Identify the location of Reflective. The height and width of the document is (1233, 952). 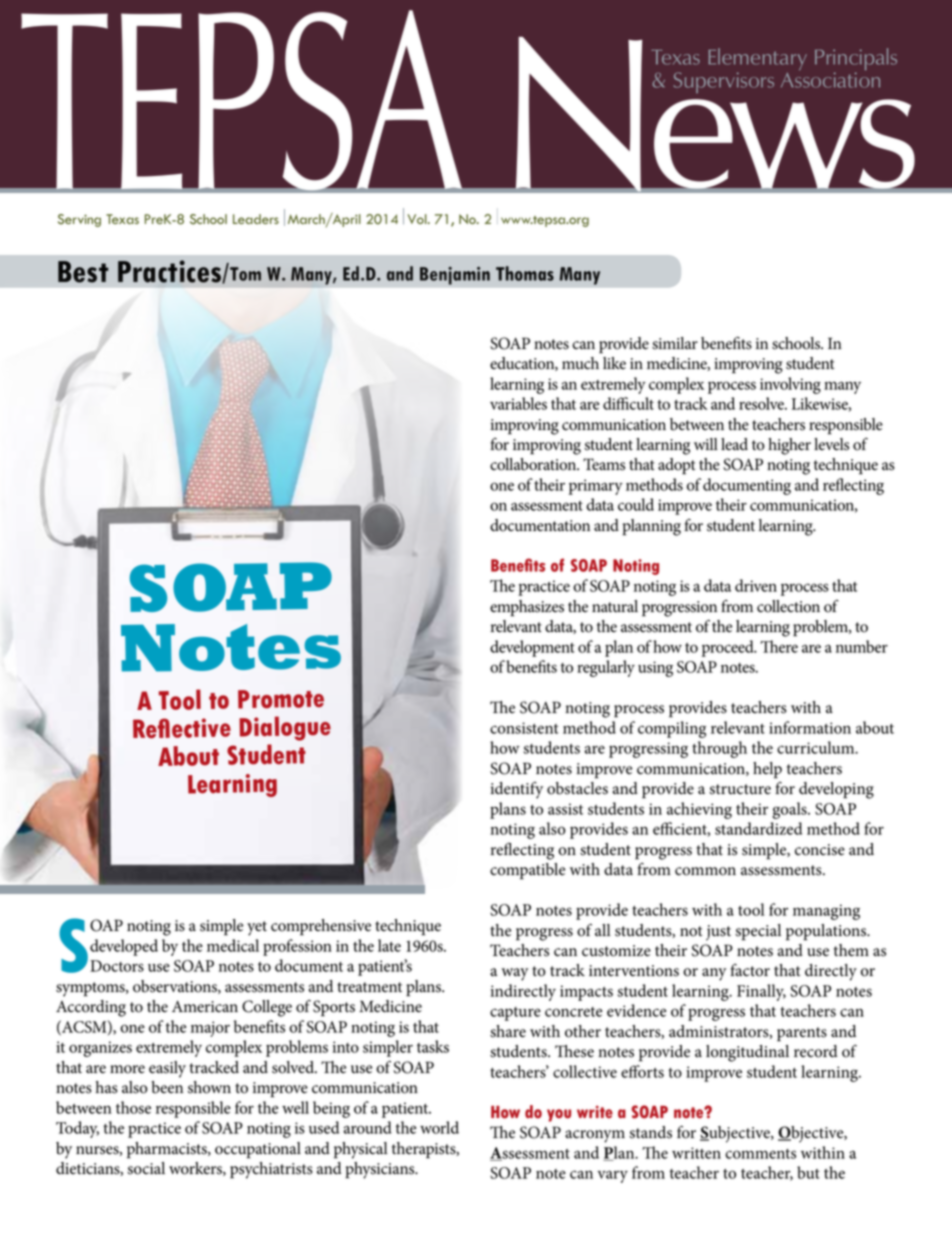
(182, 728).
